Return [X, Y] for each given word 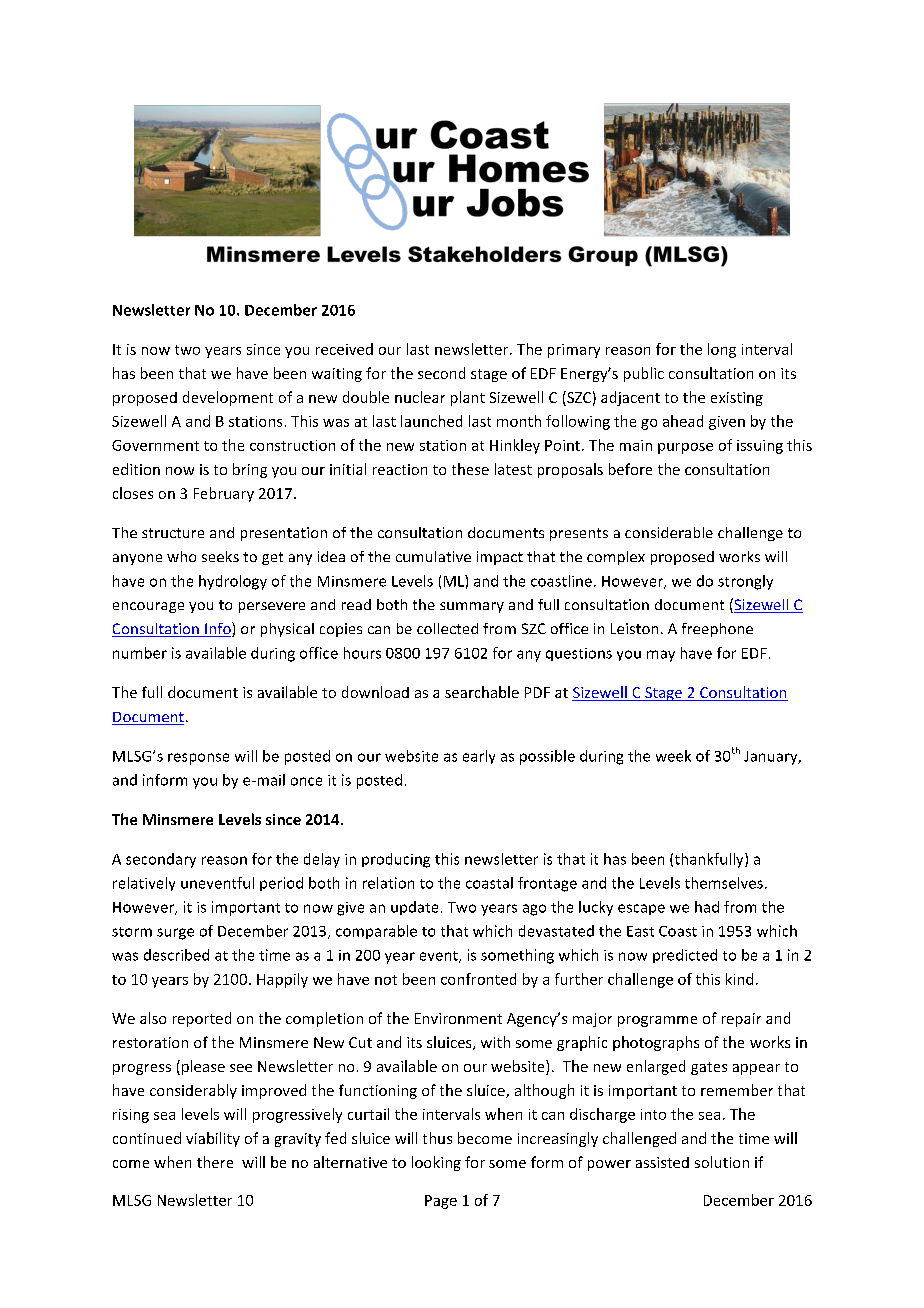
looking [436, 1163]
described [176, 955]
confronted [478, 979]
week [673, 756]
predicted [685, 956]
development [228, 398]
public [644, 374]
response [198, 759]
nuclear [420, 397]
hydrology [233, 582]
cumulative [433, 556]
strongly [745, 582]
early [479, 757]
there [215, 1162]
